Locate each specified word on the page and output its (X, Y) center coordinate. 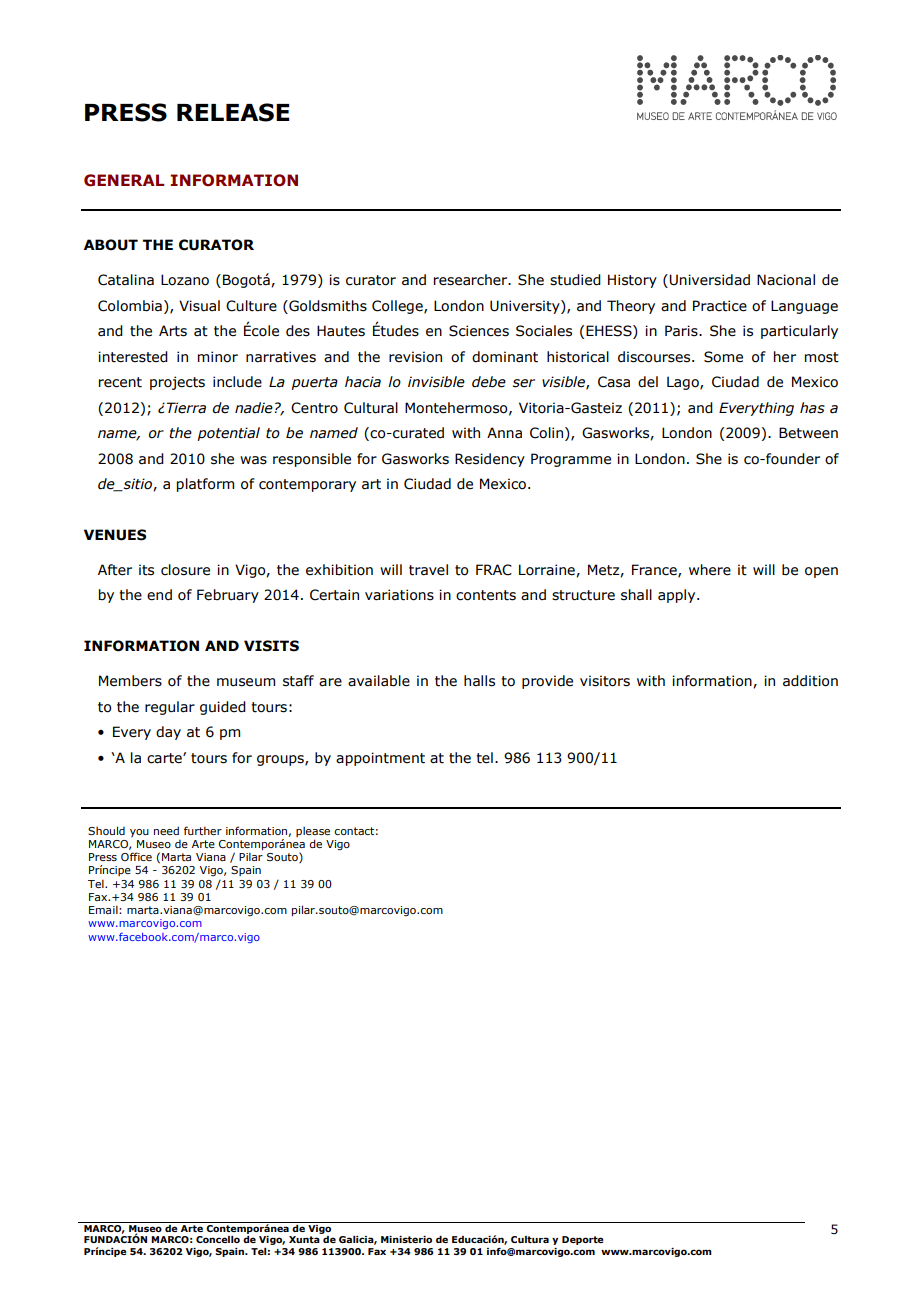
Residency (490, 460)
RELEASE (233, 112)
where (710, 570)
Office (136, 856)
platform (205, 485)
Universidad (708, 281)
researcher (472, 280)
